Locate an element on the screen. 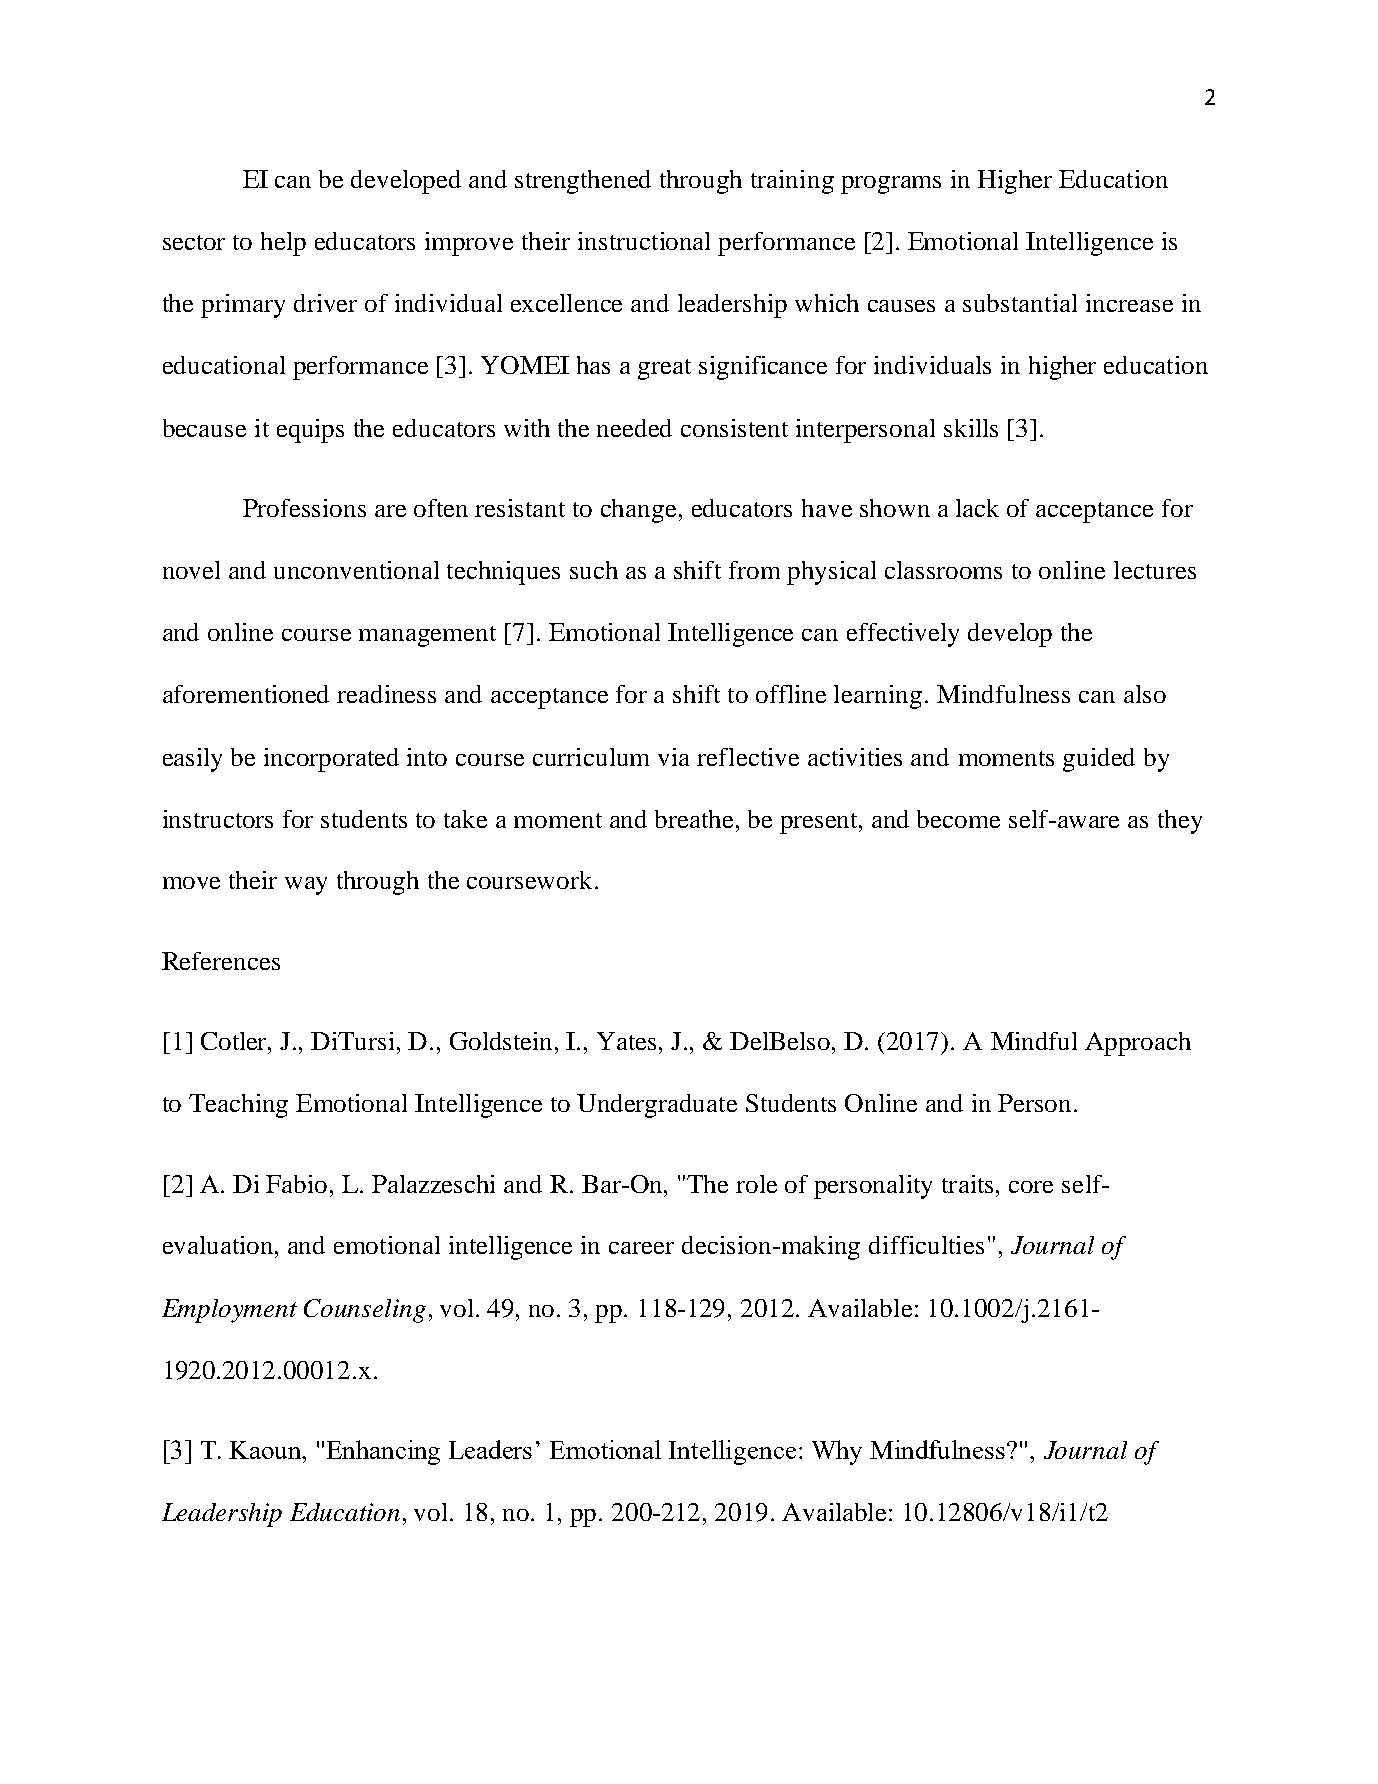 The height and width of the screenshot is (1784, 1378). References is located at coordinates (221, 961).
